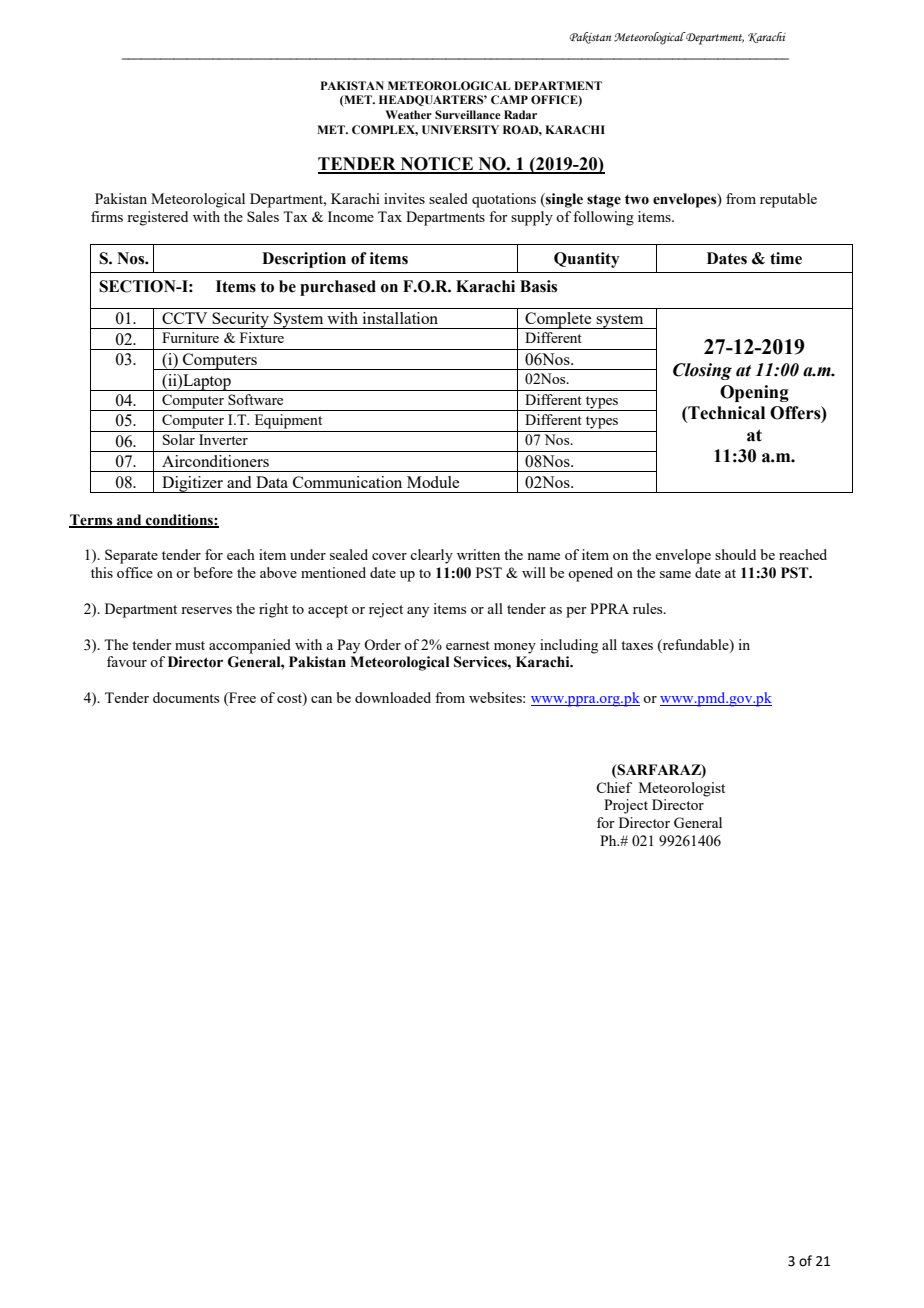 The width and height of the screenshot is (924, 1308). What do you see at coordinates (460, 129) in the screenshot?
I see `UNIVERSITY` at bounding box center [460, 129].
